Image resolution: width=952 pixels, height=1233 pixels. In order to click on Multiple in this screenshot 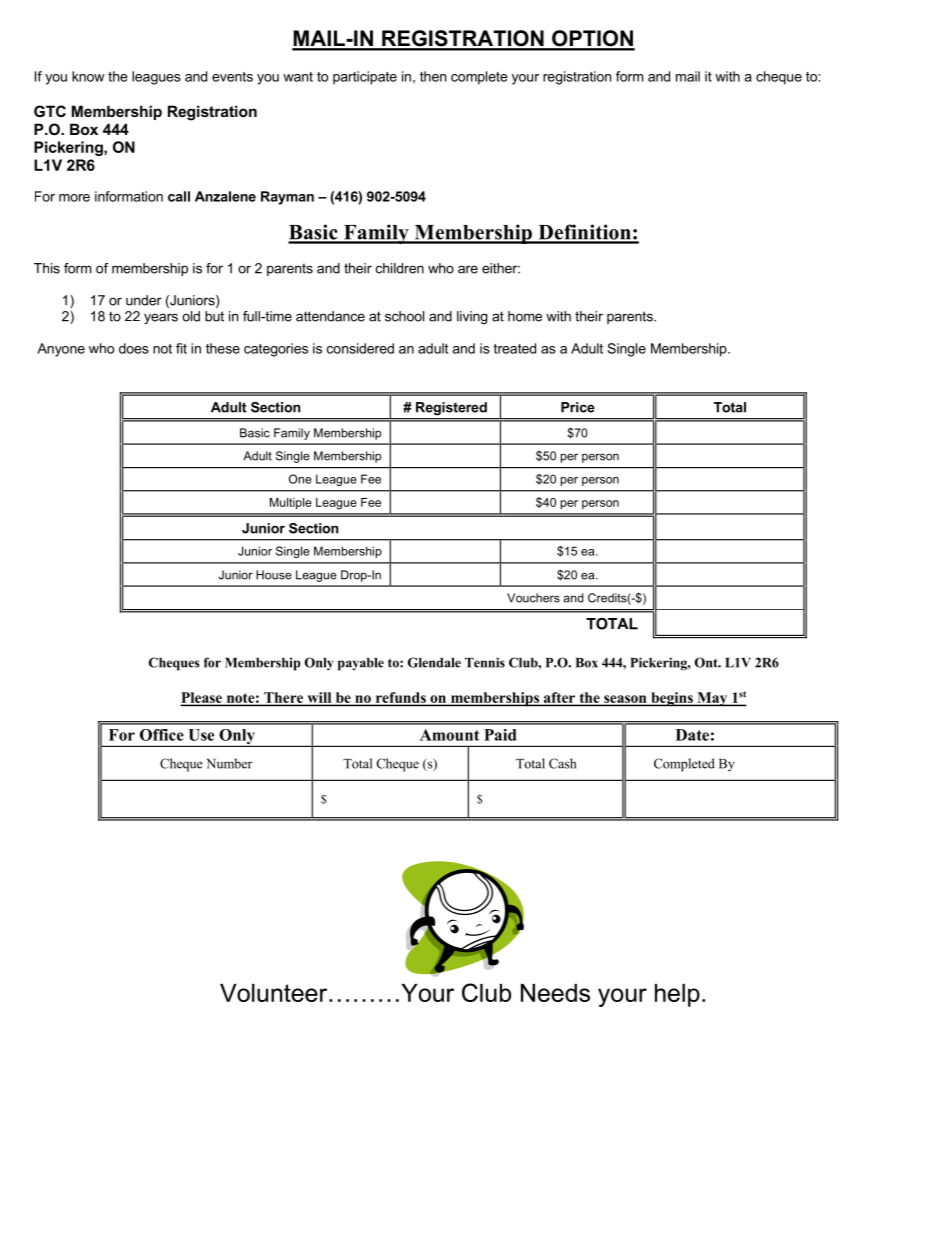, I will do `click(291, 503)`.
